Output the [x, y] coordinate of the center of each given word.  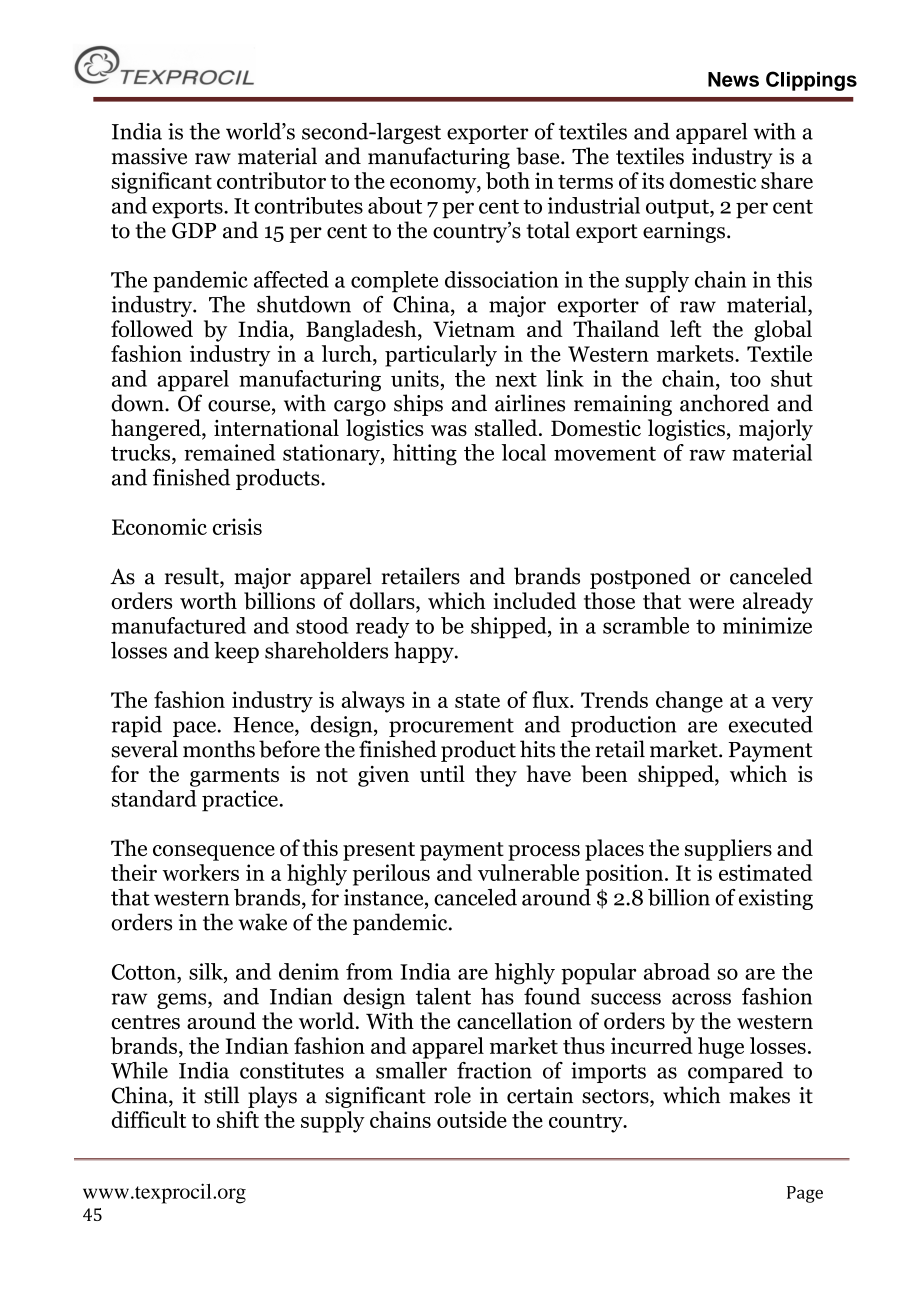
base [539, 156]
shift [238, 1119]
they [496, 776]
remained [229, 452]
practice [240, 801]
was [449, 430]
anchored [724, 403]
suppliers [728, 850]
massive [149, 156]
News [733, 79]
